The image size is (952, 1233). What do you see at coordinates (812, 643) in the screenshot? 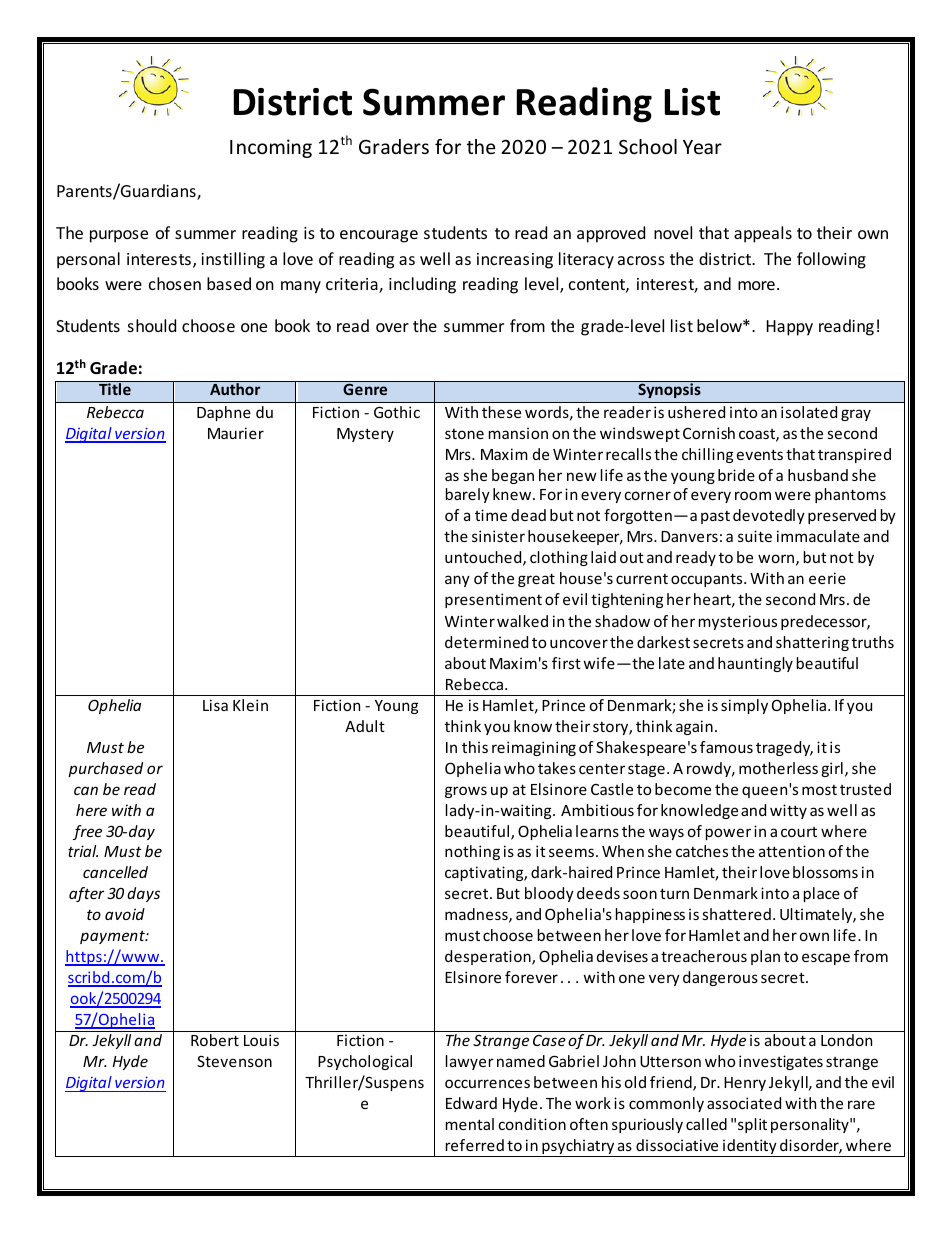
I see `shattering` at bounding box center [812, 643].
